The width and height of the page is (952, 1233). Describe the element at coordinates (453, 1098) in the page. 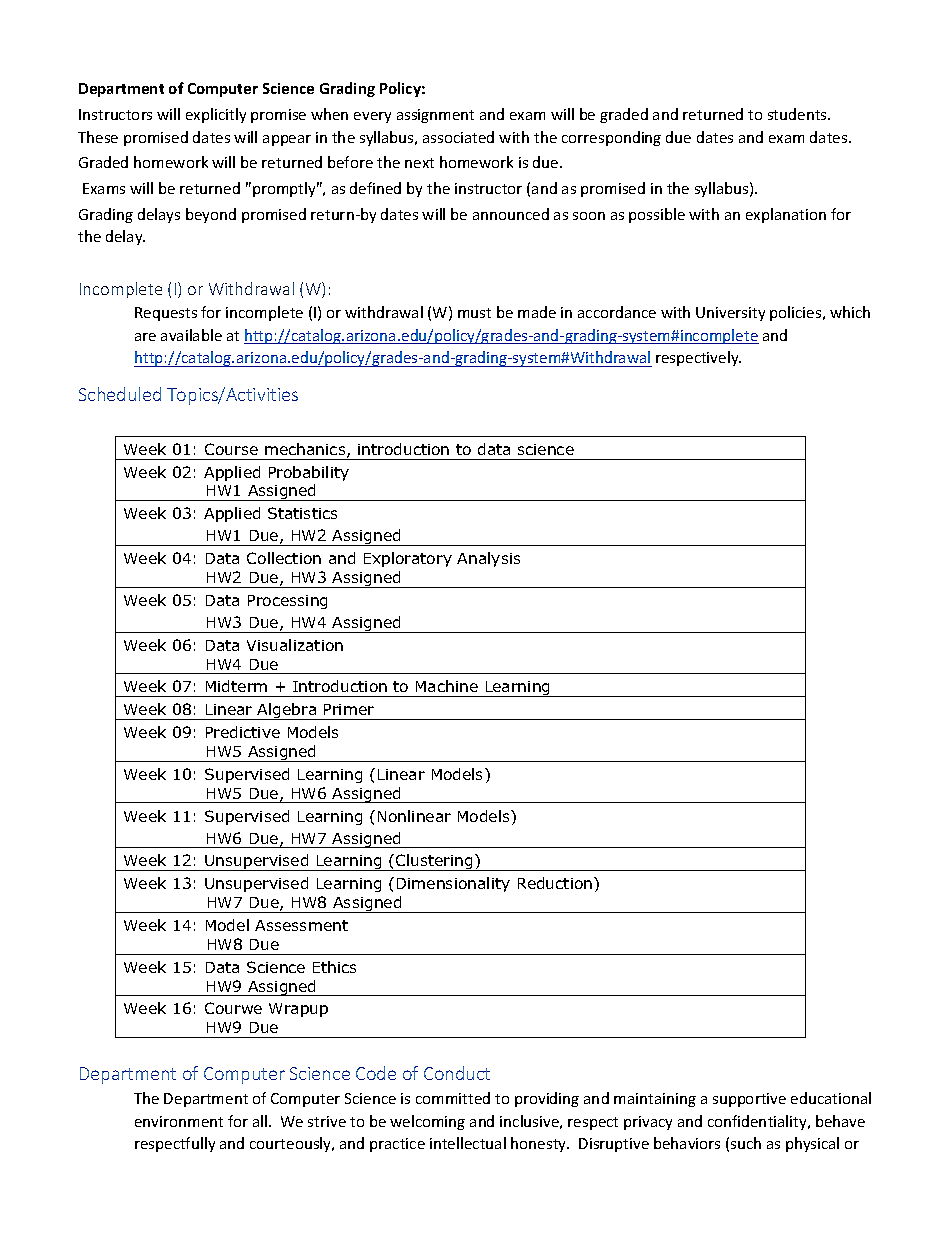

I see `committed` at that location.
